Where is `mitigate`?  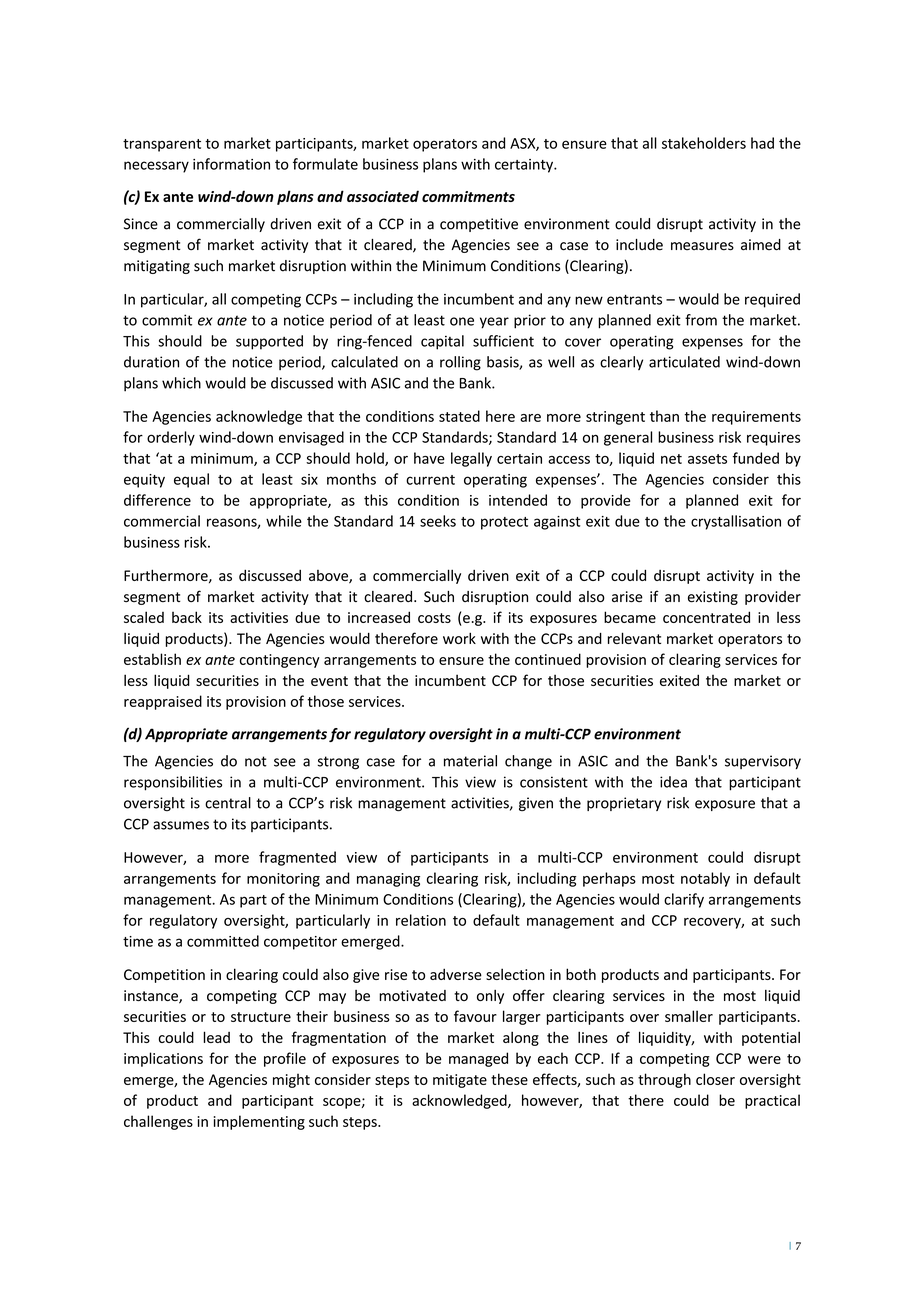 mitigate is located at coordinates (460, 1081).
